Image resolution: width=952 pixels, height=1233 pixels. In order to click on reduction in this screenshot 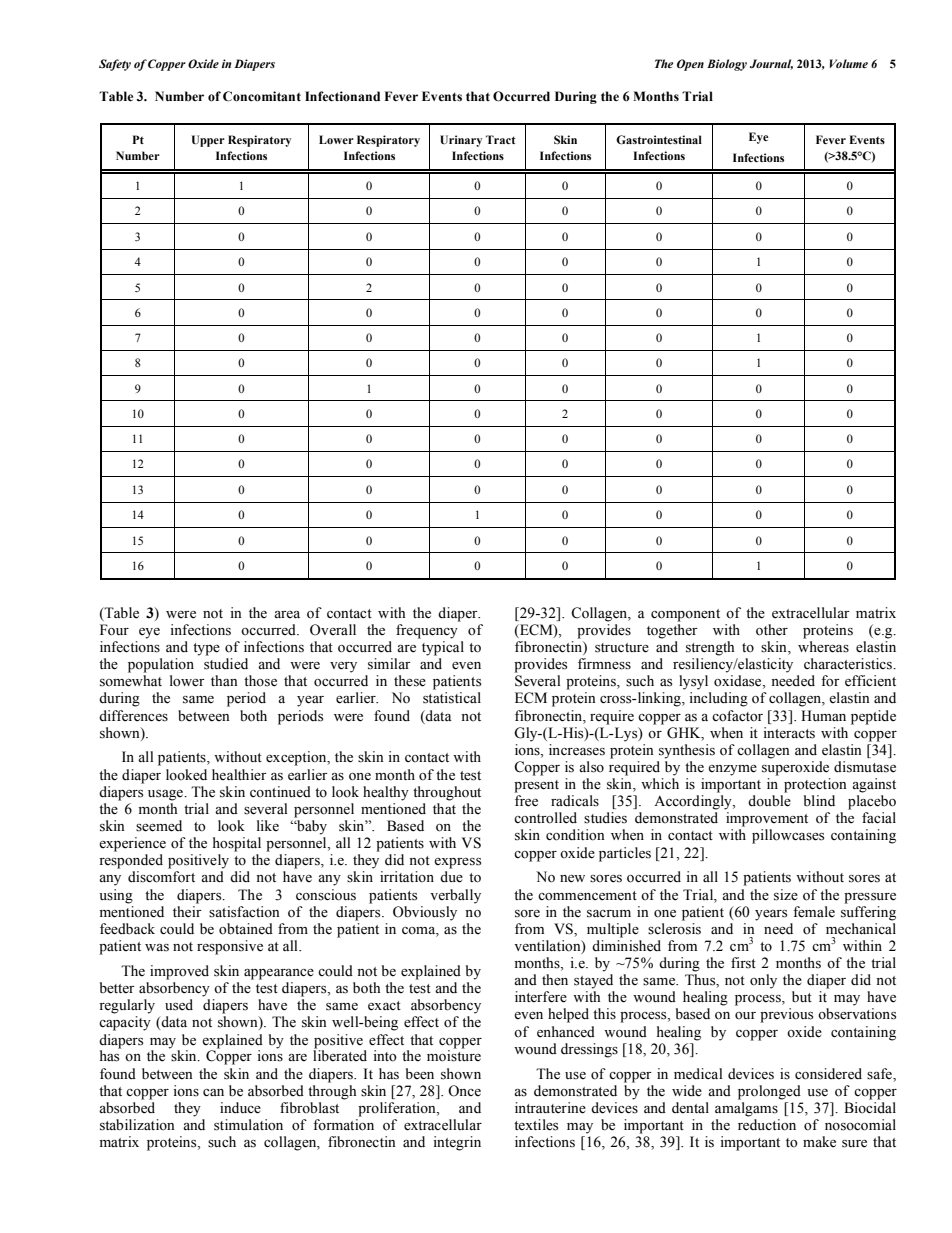, I will do `click(767, 1125)`.
